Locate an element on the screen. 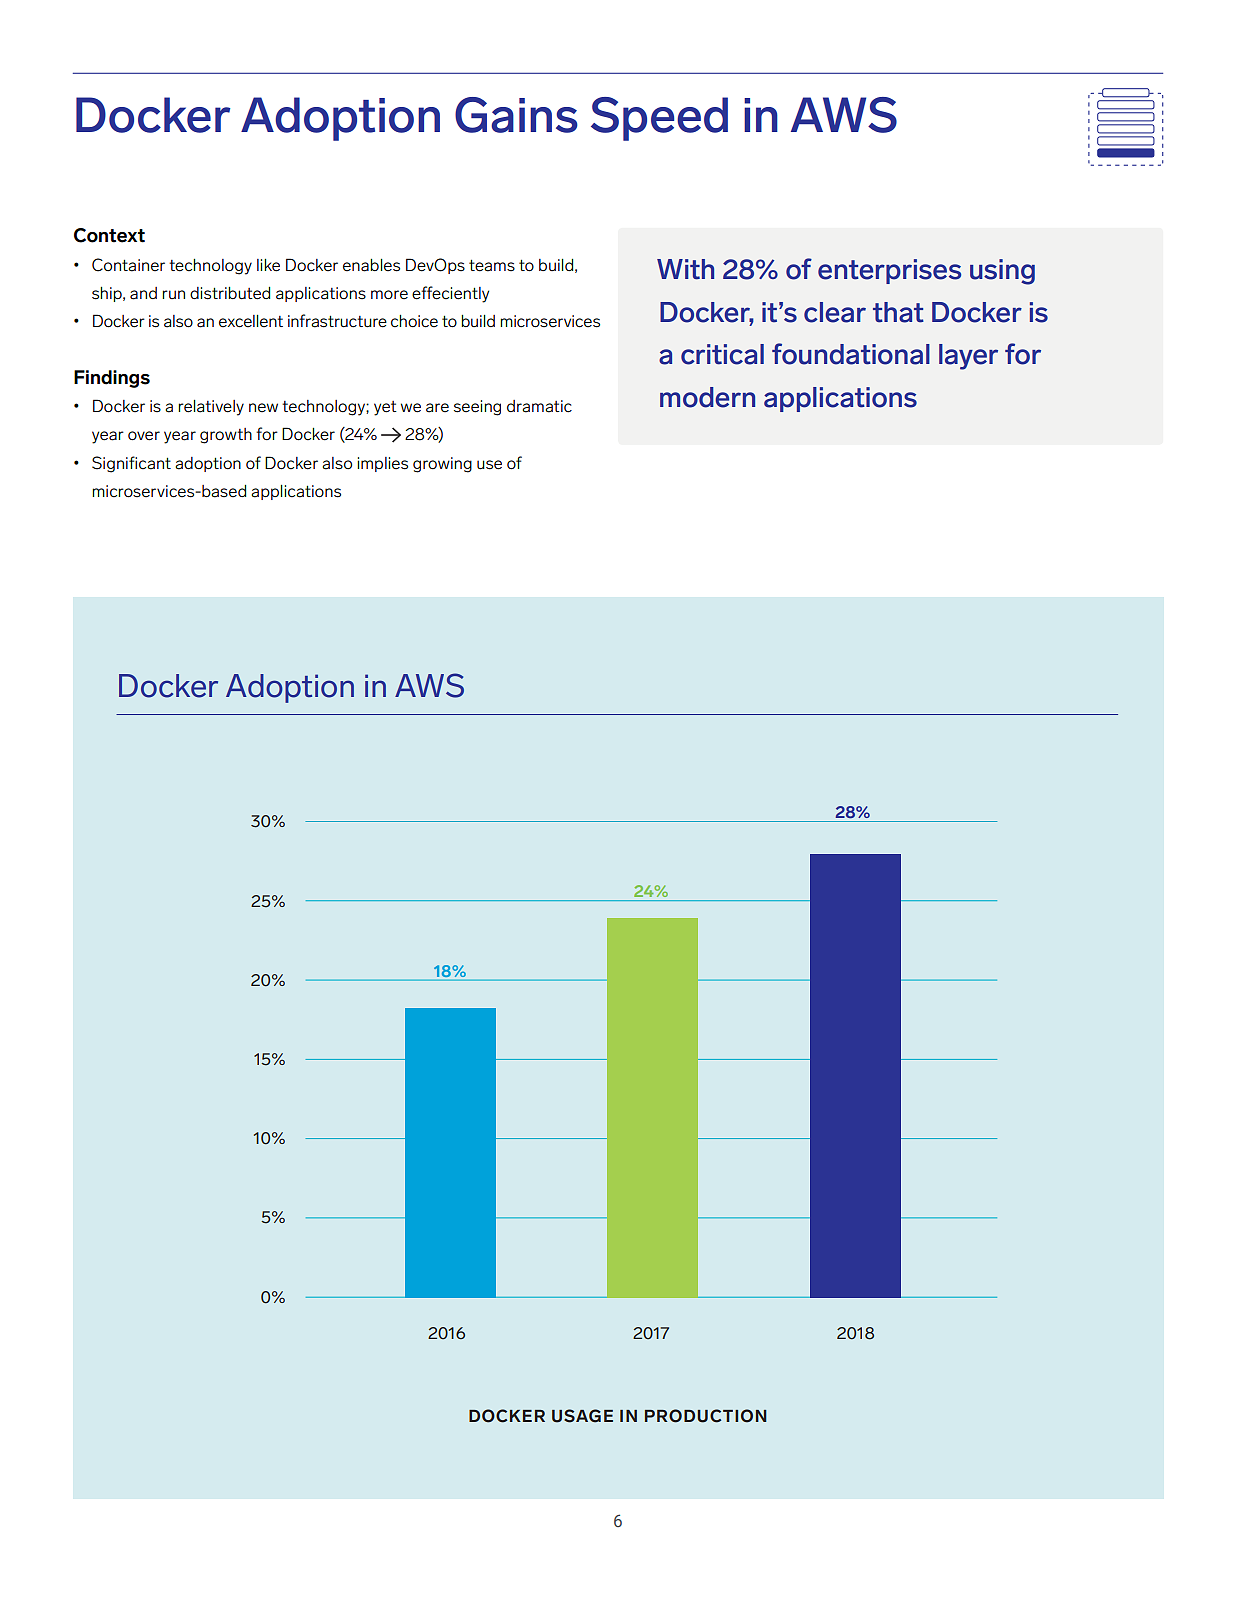 The image size is (1236, 1600). use is located at coordinates (489, 465).
